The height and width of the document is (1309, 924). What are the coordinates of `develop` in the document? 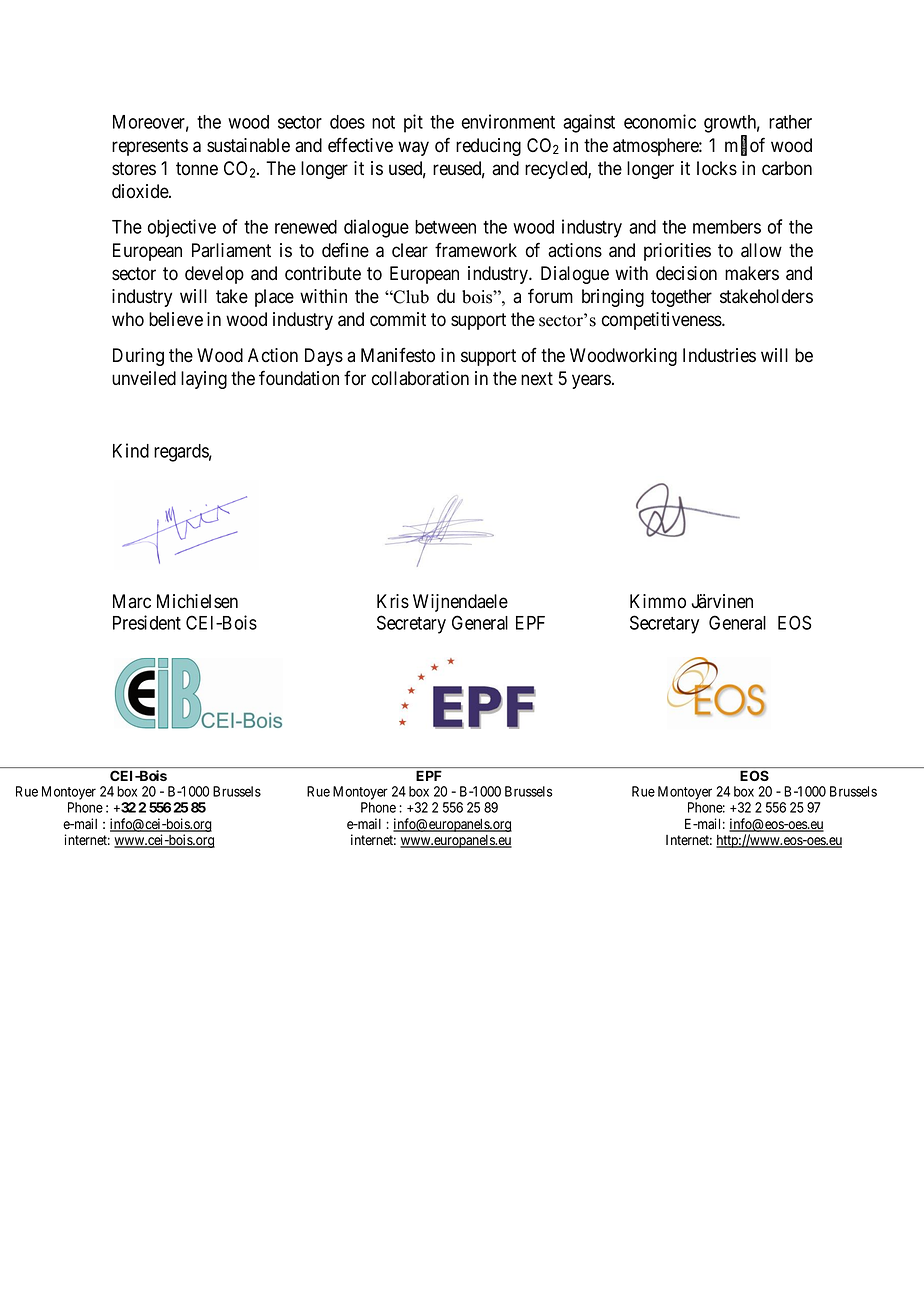 It's located at (214, 275).
